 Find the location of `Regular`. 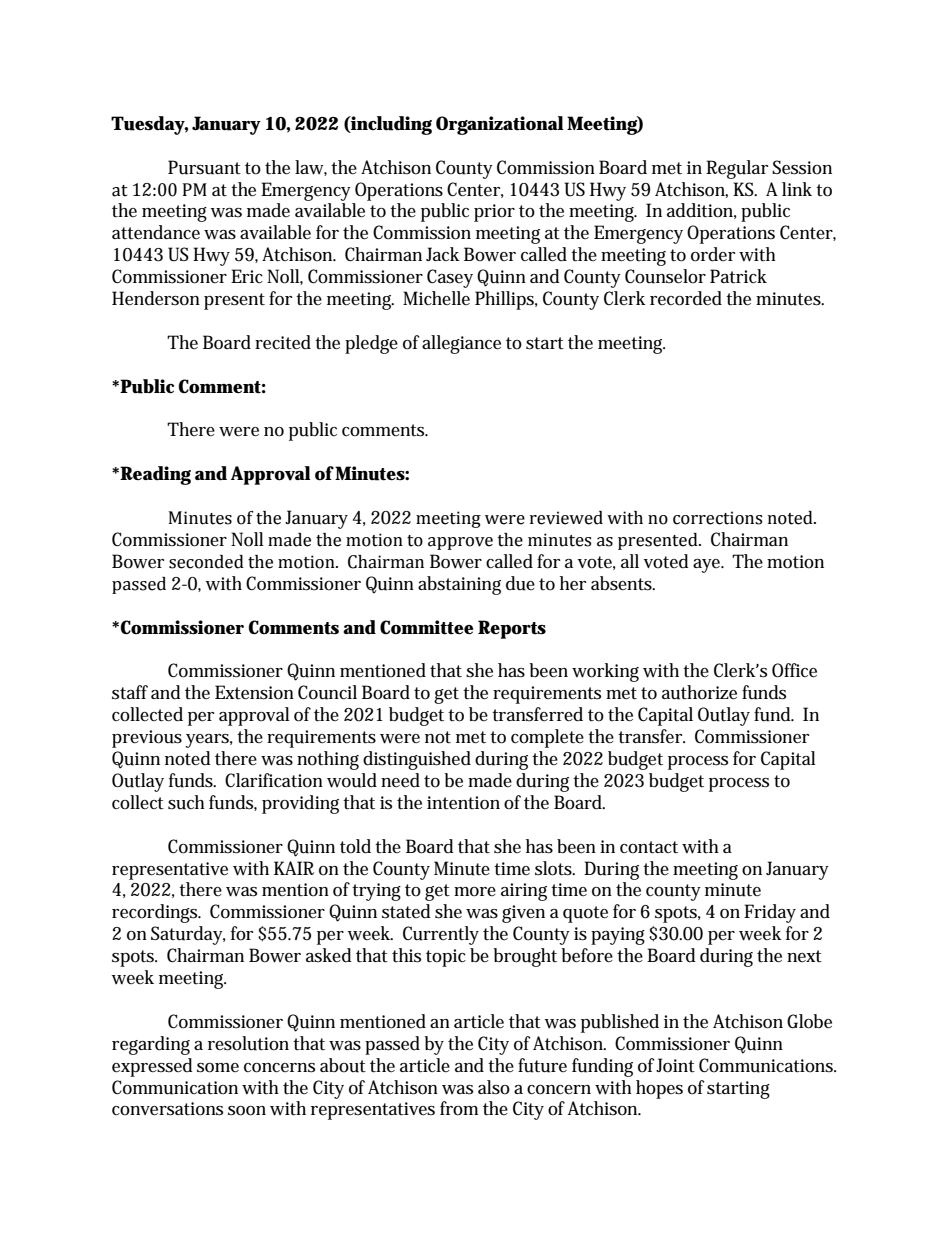

Regular is located at coordinates (737, 169).
